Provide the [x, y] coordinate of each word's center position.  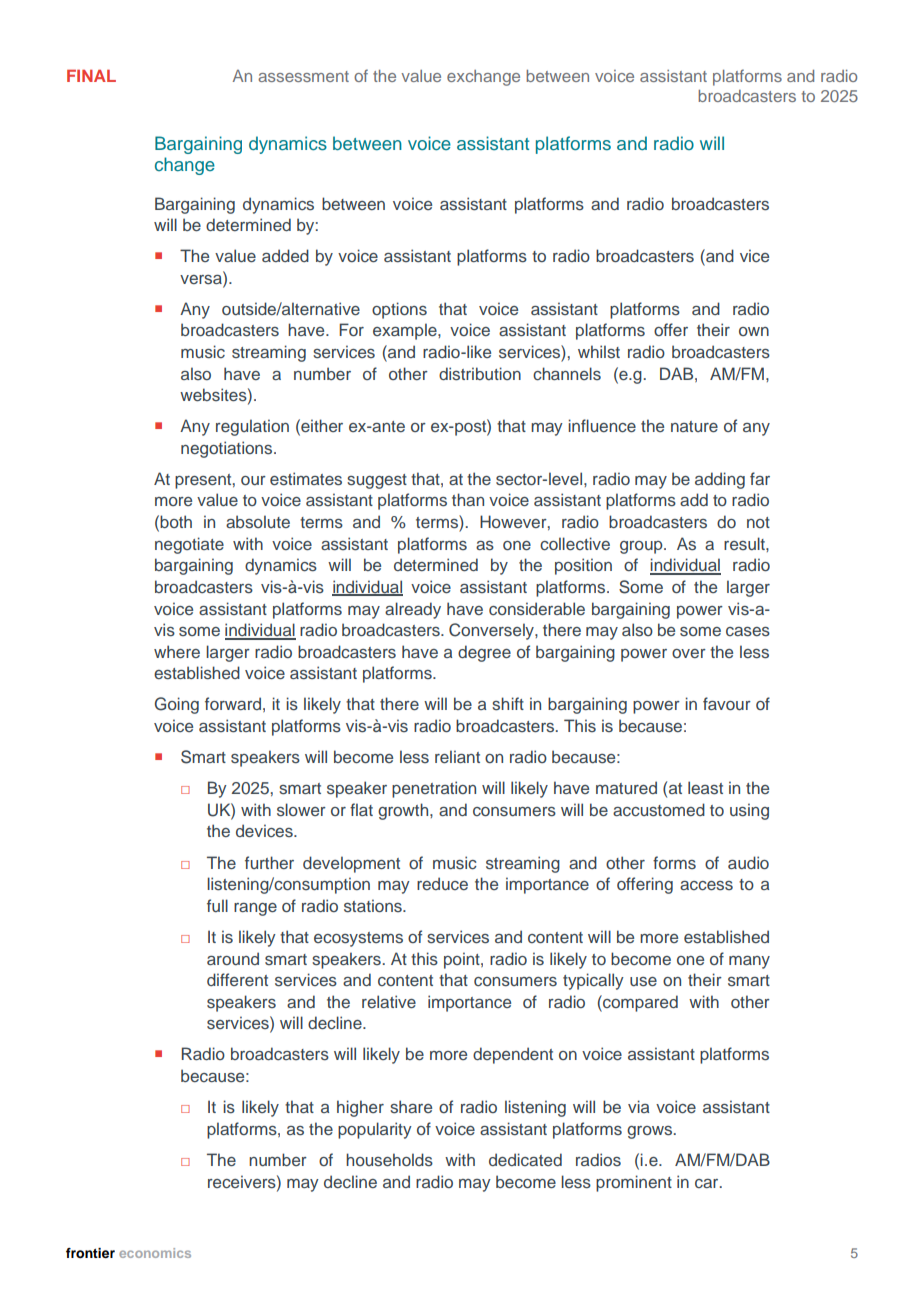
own [754, 331]
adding [720, 480]
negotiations [228, 449]
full [217, 905]
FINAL [91, 75]
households [389, 1160]
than [468, 499]
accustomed [659, 810]
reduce [442, 883]
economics [155, 1253]
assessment [303, 76]
